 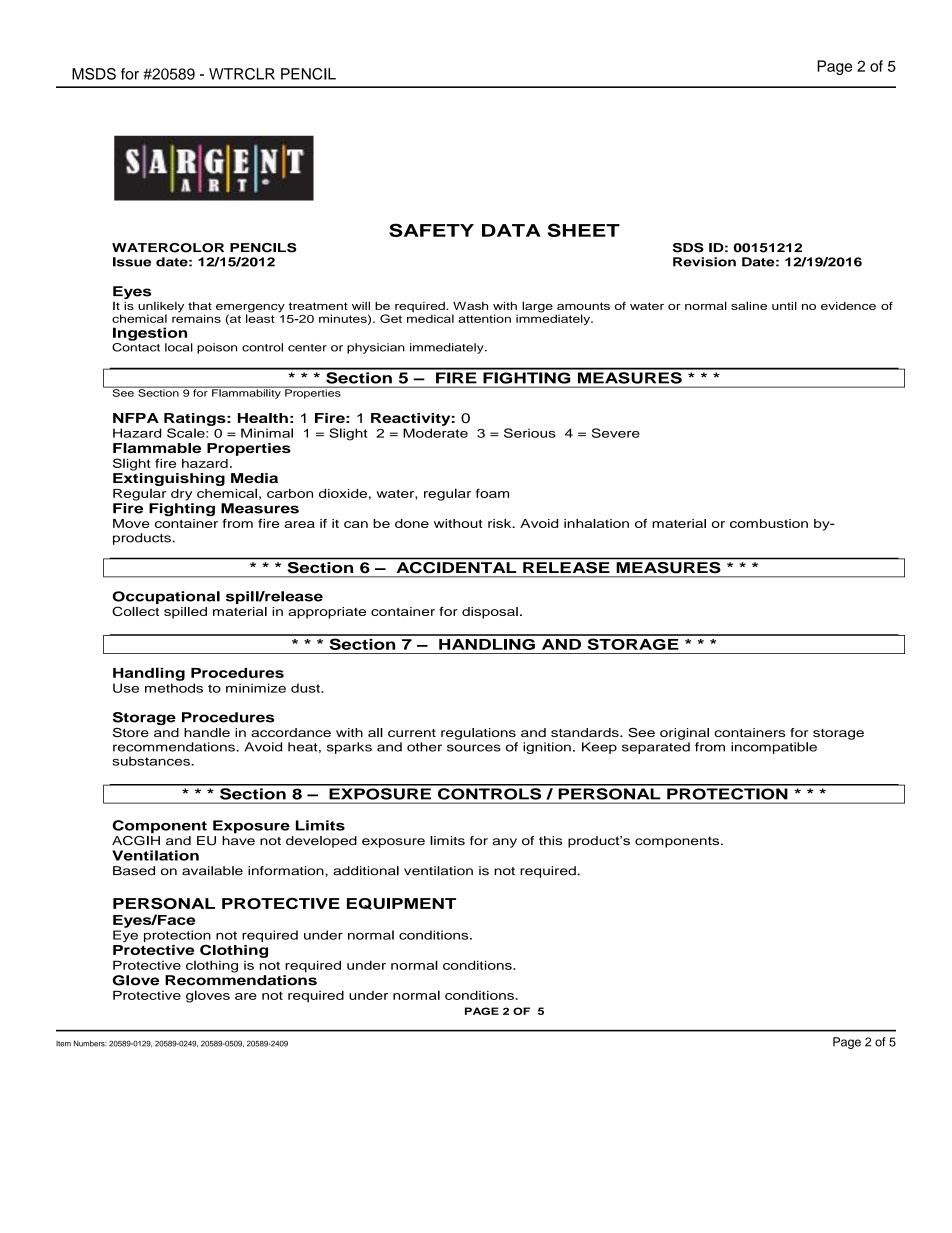 What do you see at coordinates (174, 688) in the image?
I see `methods` at bounding box center [174, 688].
